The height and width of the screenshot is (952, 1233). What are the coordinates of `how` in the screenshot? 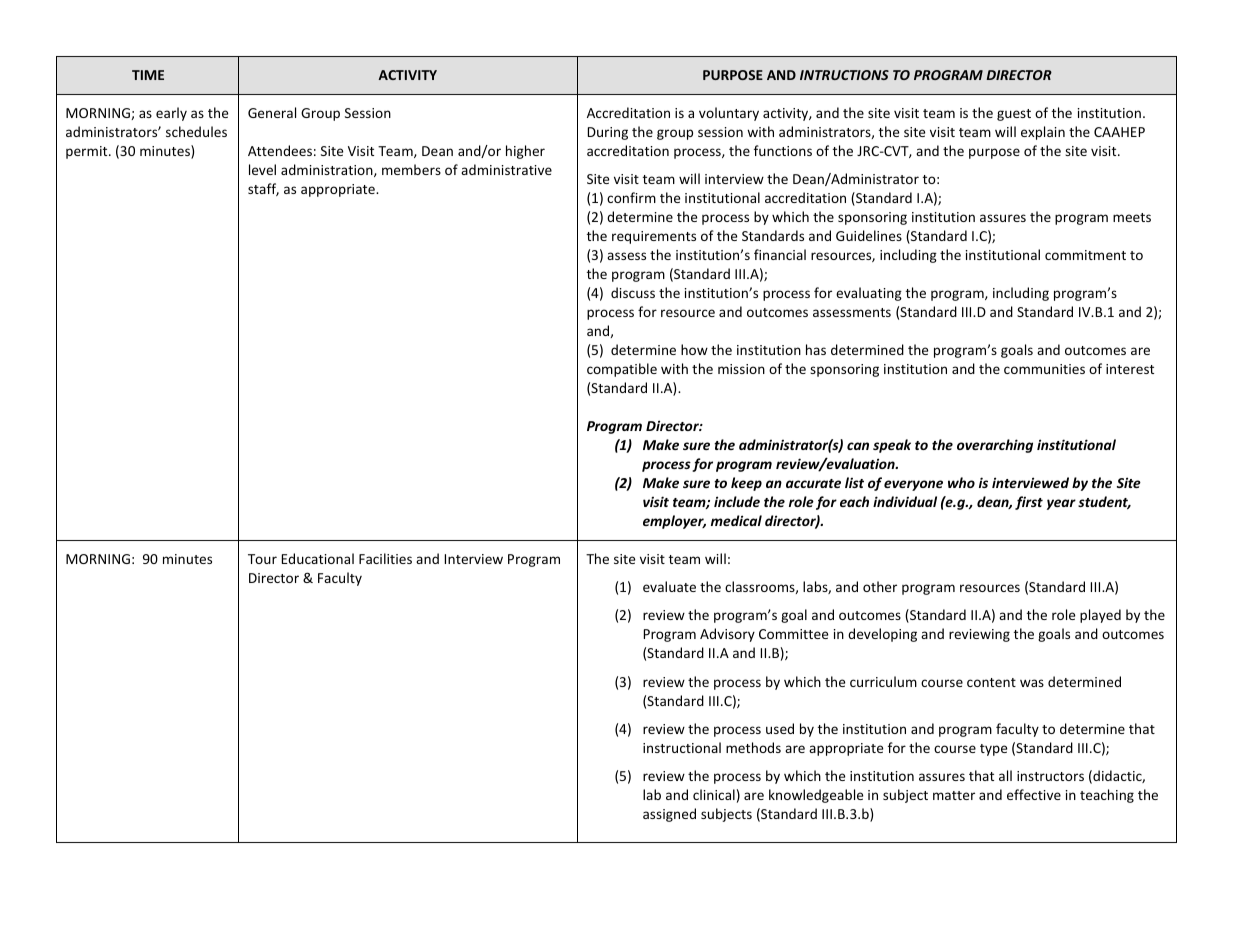 It's located at (694, 349).
